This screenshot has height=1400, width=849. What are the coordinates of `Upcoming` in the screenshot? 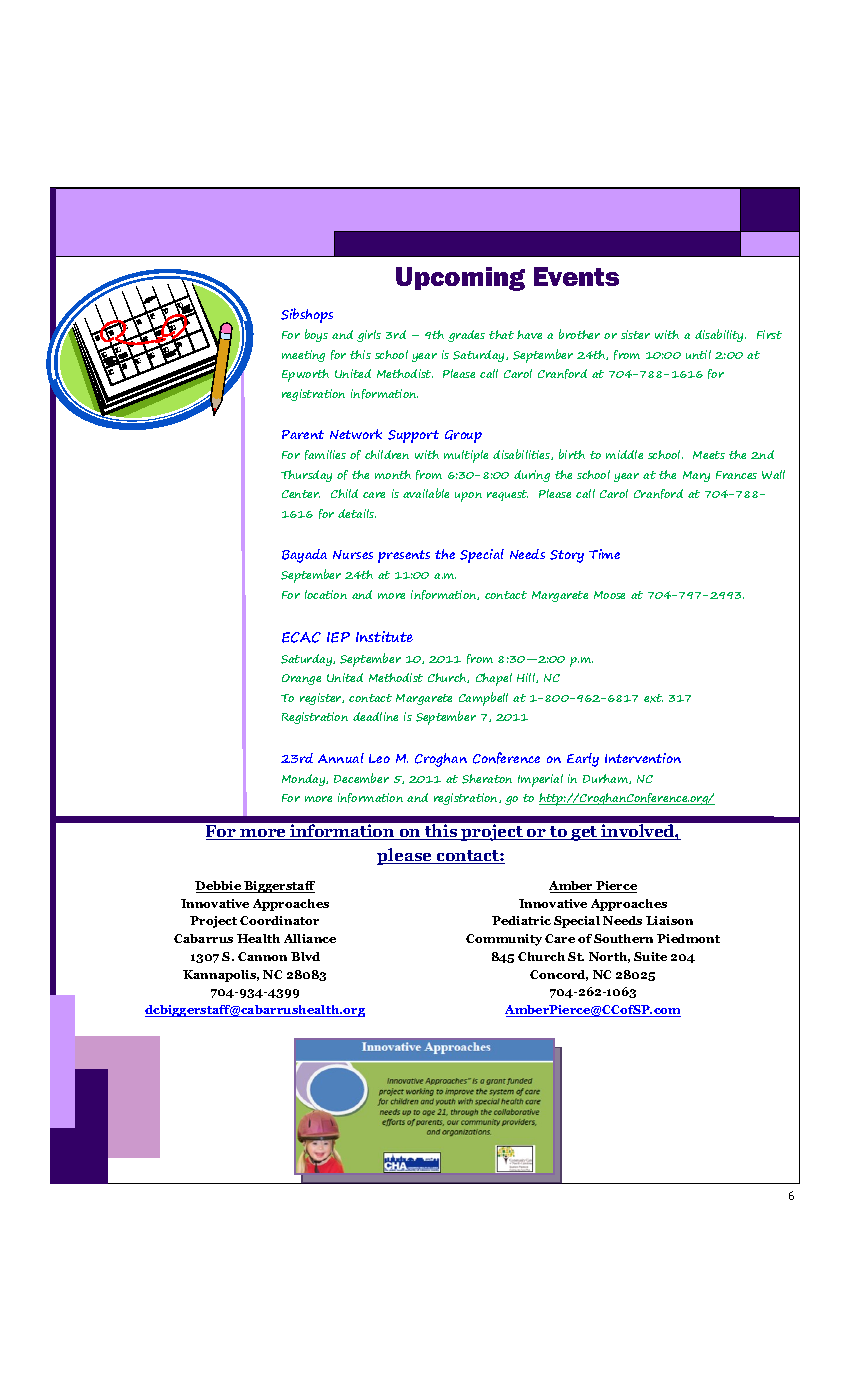 It's located at (460, 279).
